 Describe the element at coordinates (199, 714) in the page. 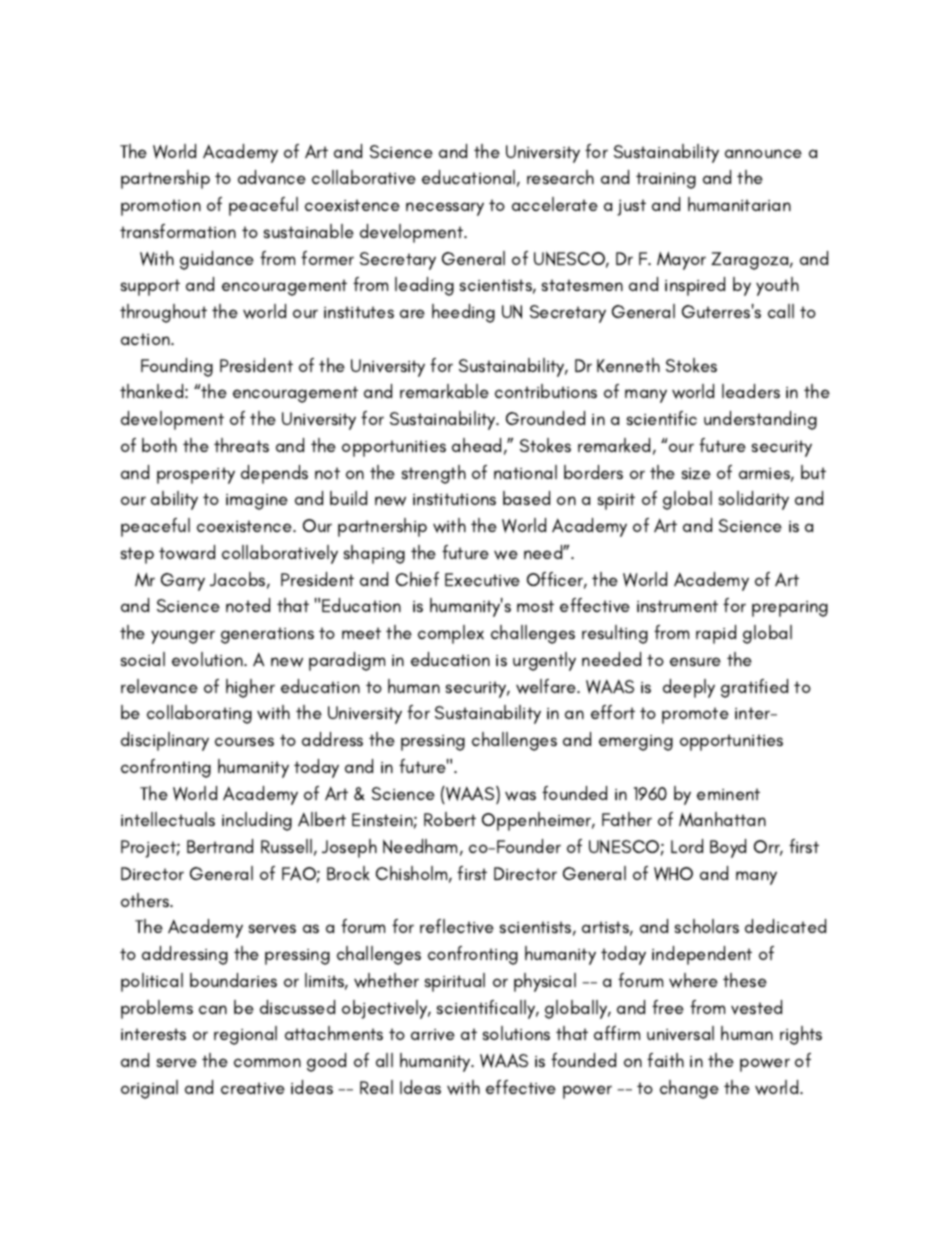

I see `collaborating` at that location.
